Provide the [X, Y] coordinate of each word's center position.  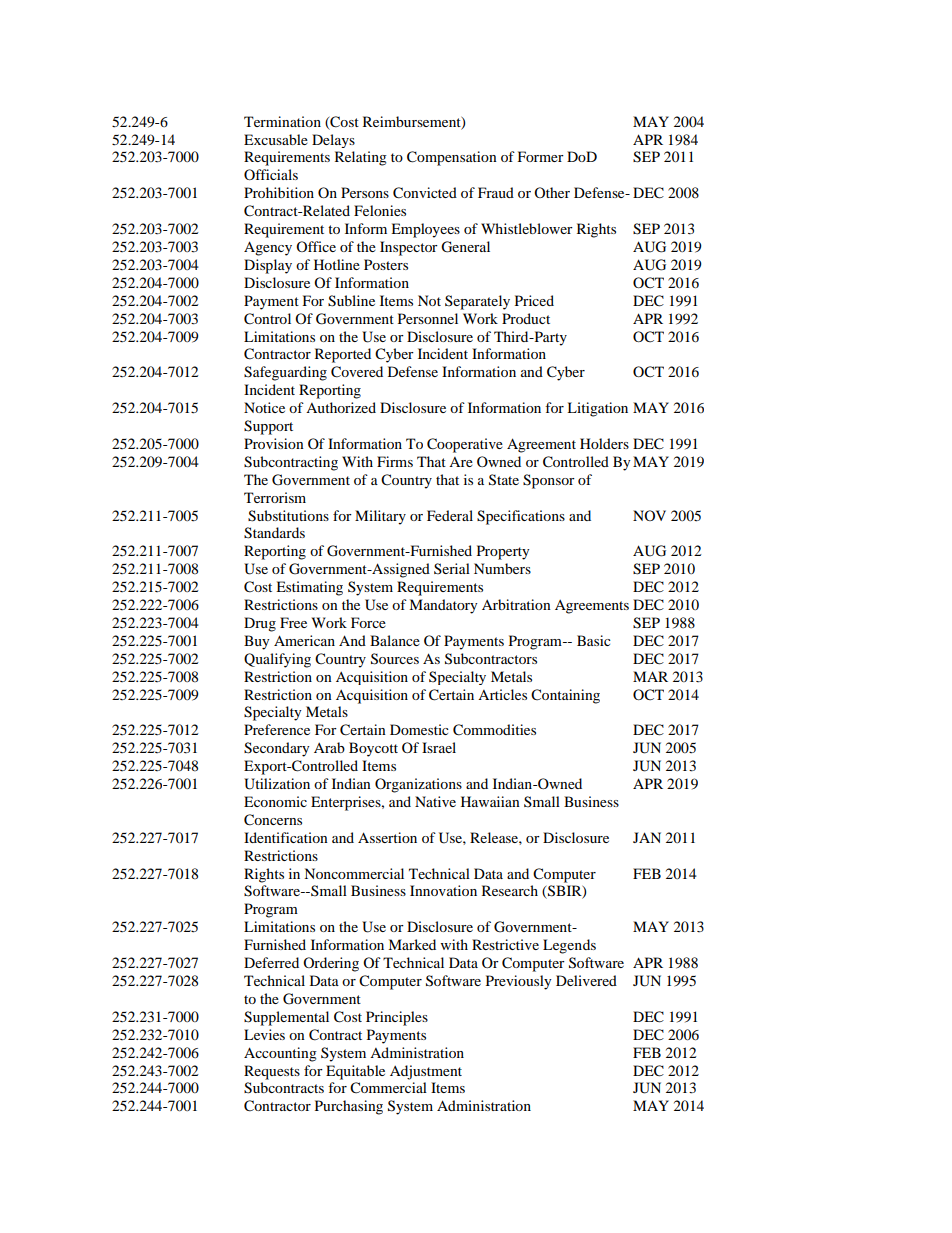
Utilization [277, 784]
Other [552, 192]
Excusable [276, 139]
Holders [604, 443]
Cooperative [465, 445]
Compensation [452, 158]
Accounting [280, 1054]
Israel [439, 747]
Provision [274, 443]
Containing [565, 696]
